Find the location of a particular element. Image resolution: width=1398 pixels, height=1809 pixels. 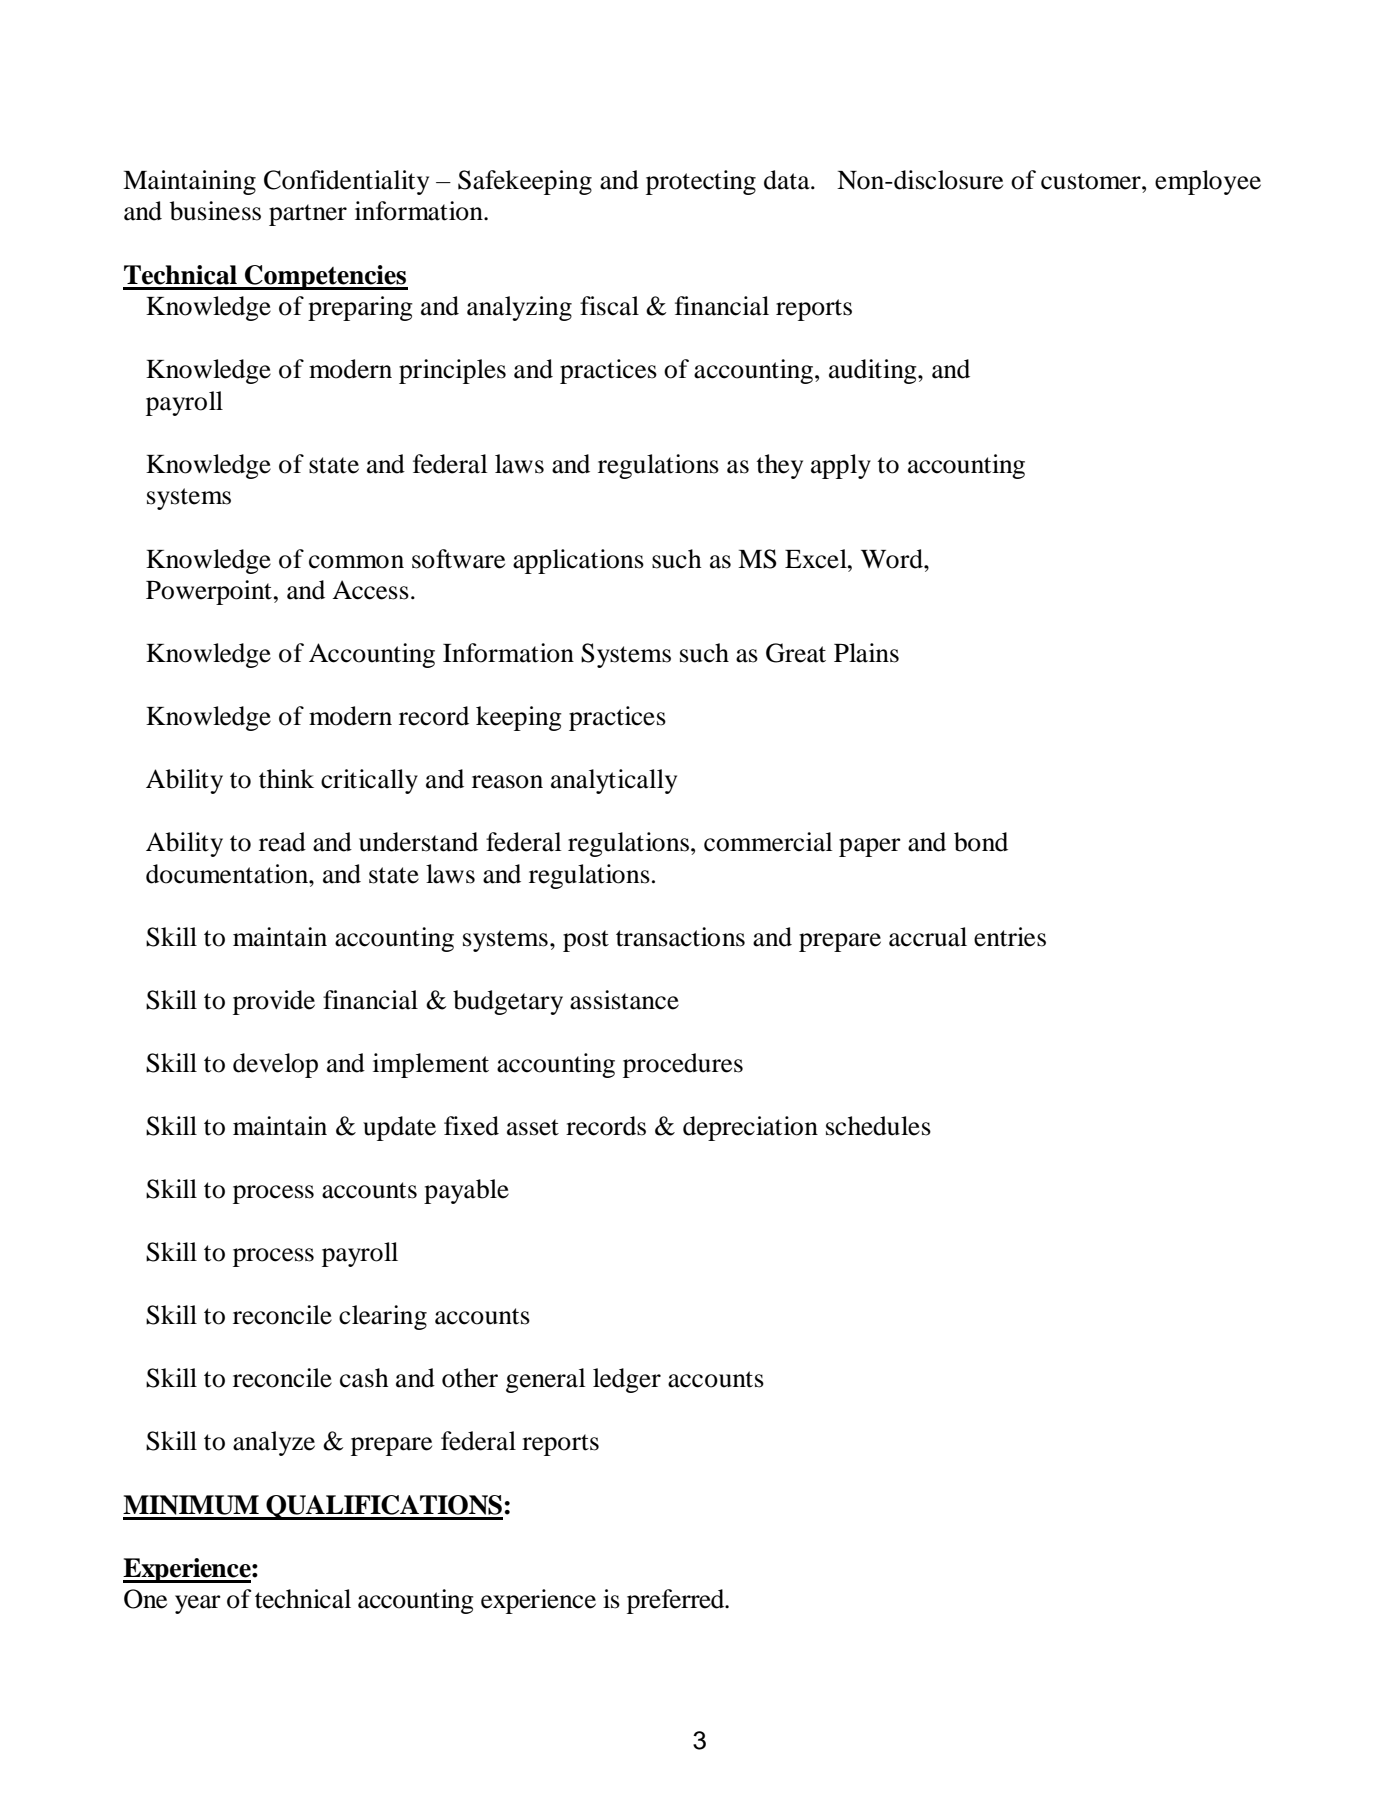

Powerpoint is located at coordinates (209, 592).
